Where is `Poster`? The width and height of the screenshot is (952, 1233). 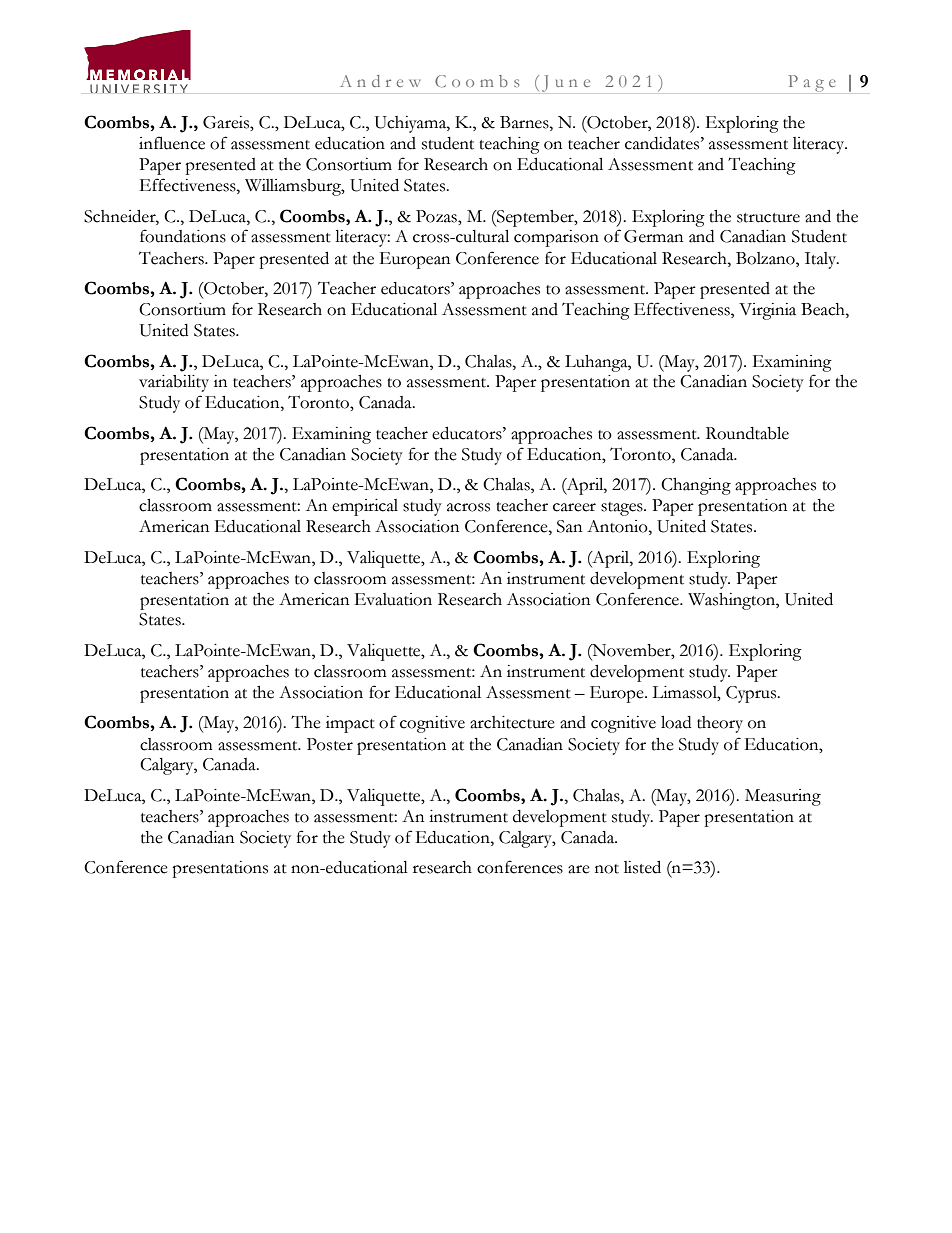 Poster is located at coordinates (330, 744).
